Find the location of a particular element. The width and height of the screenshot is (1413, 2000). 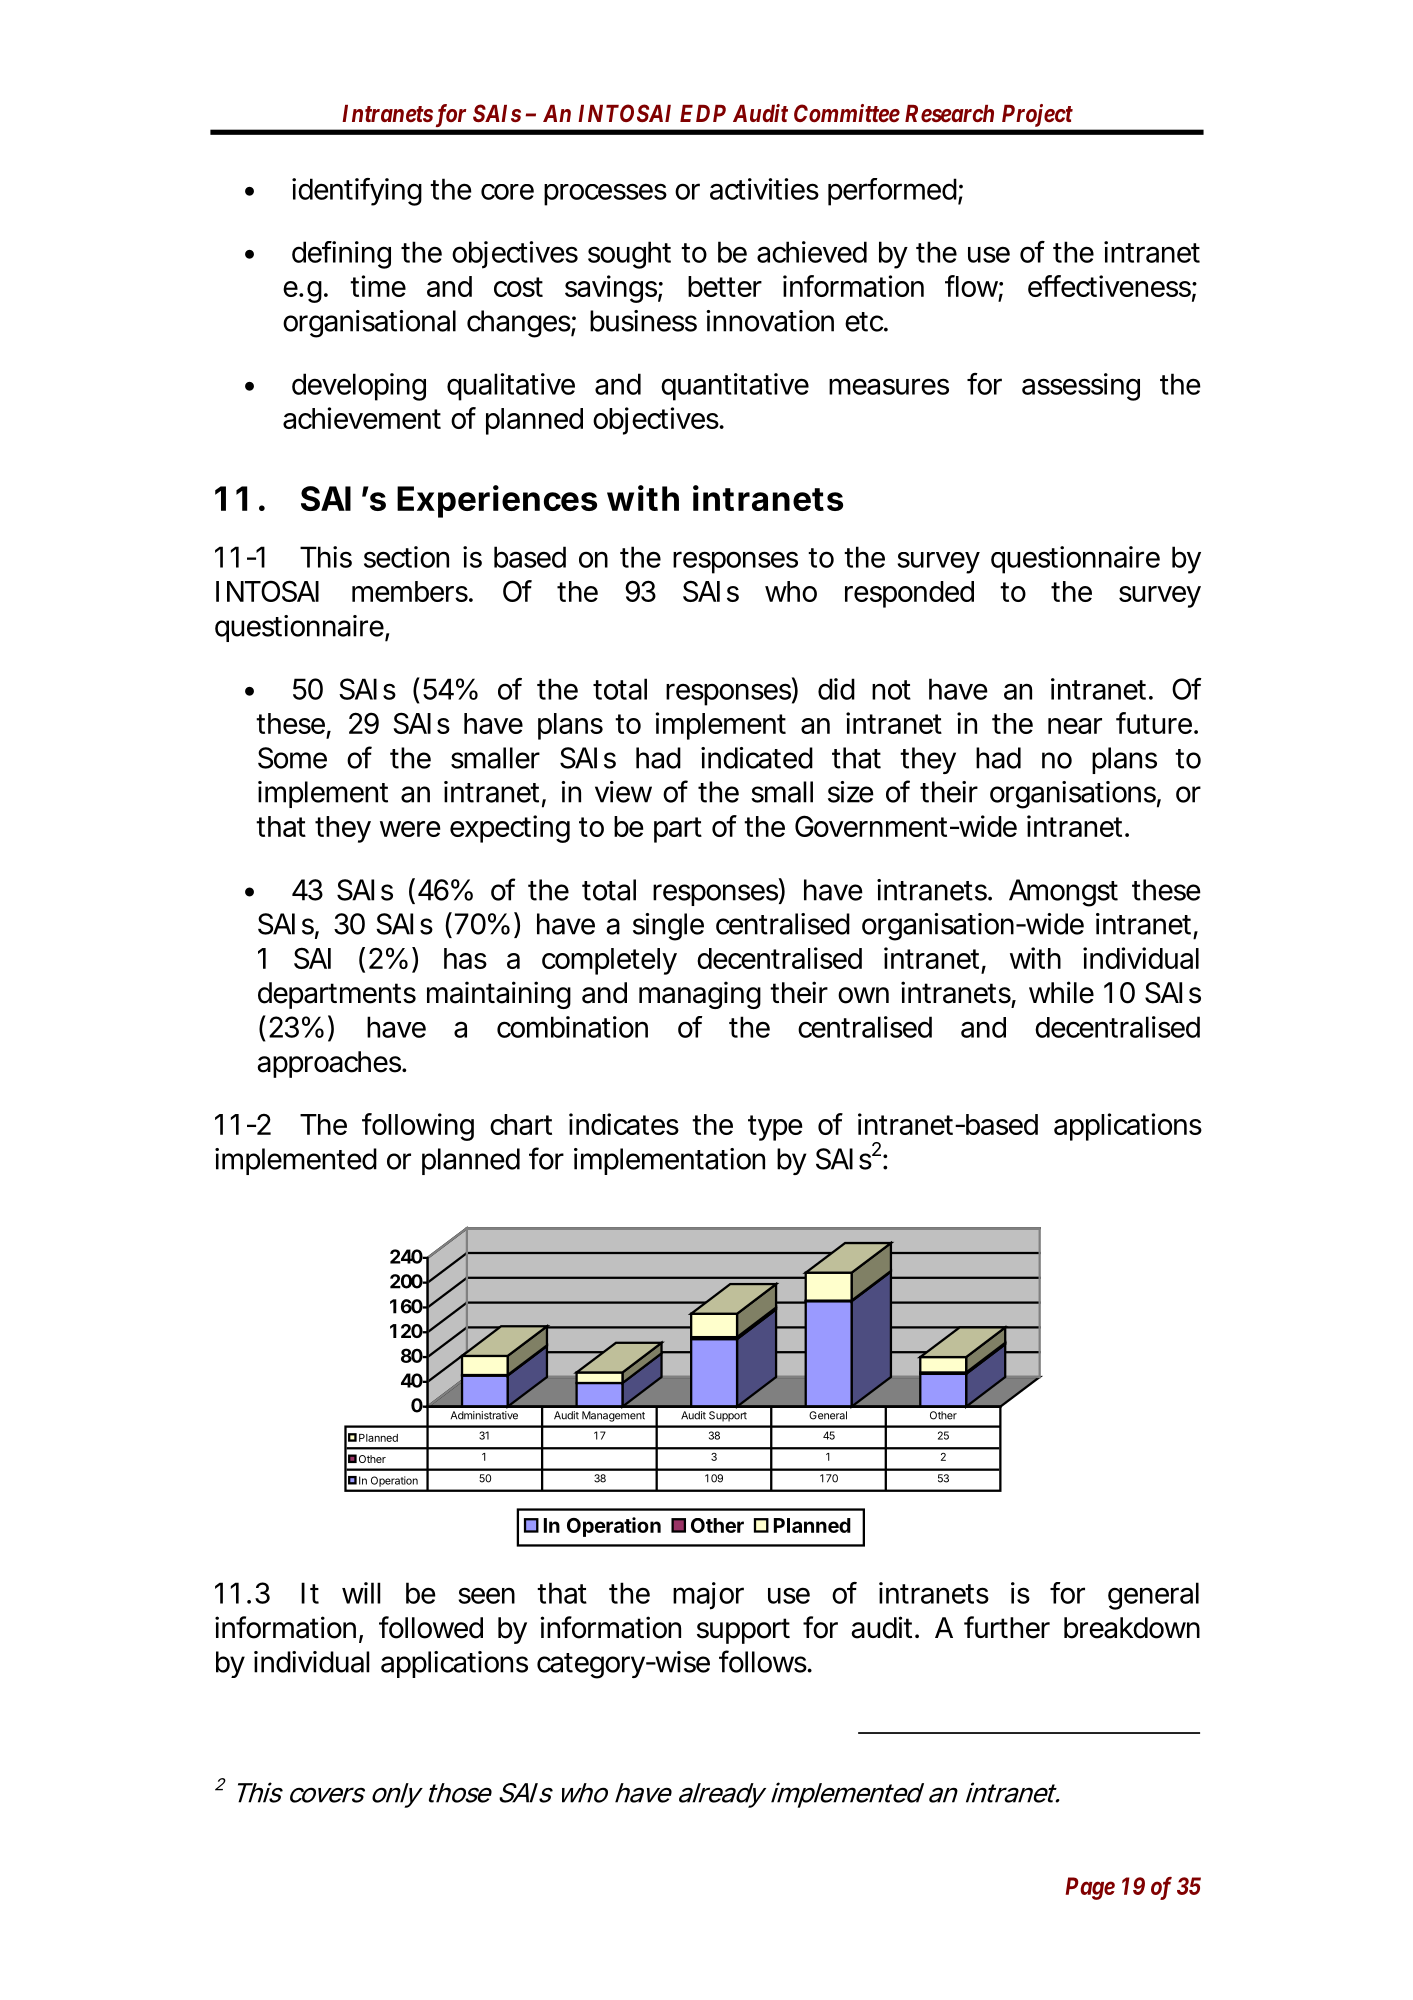

Project is located at coordinates (1037, 115).
